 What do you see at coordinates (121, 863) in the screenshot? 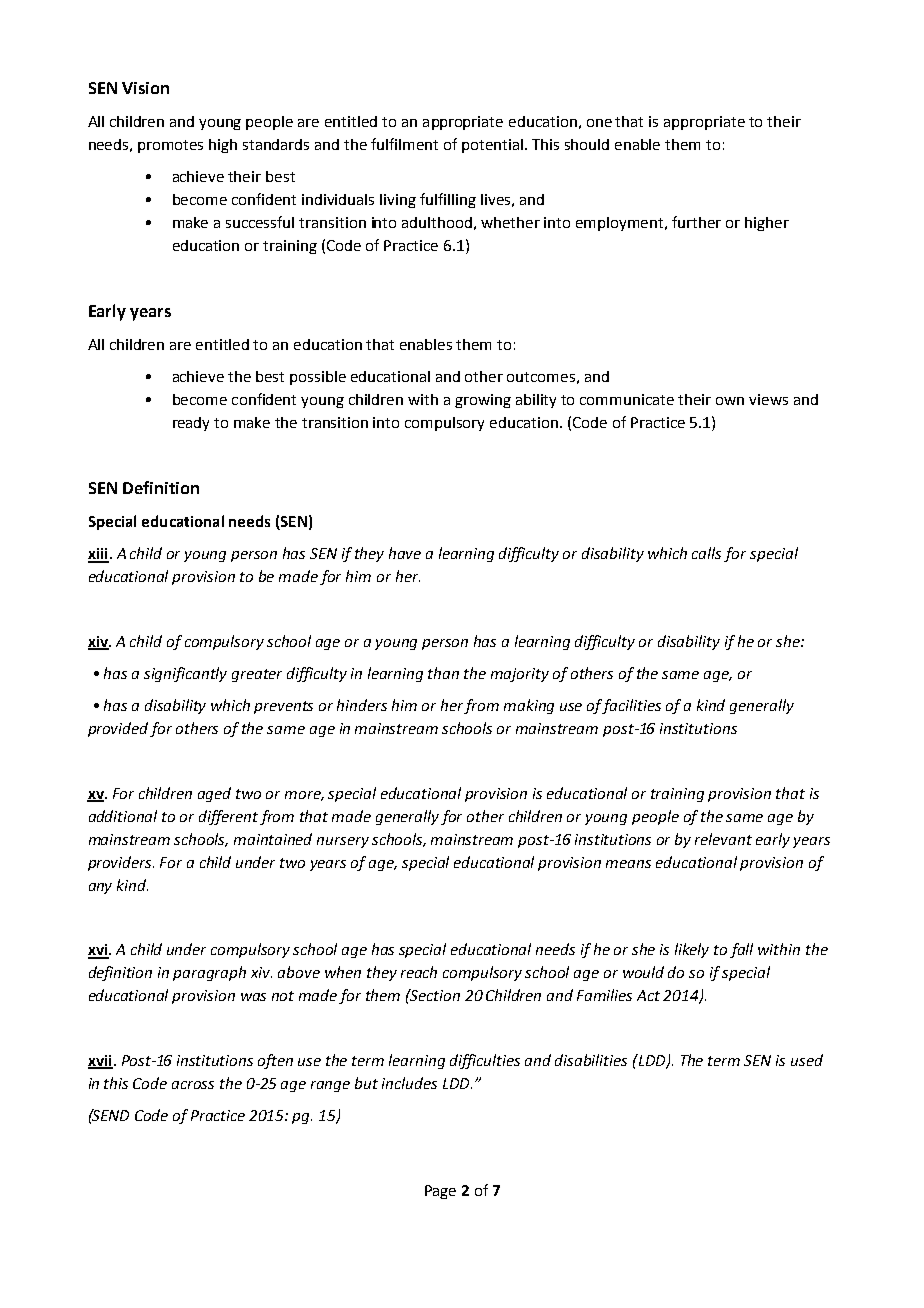
I see `providers` at bounding box center [121, 863].
